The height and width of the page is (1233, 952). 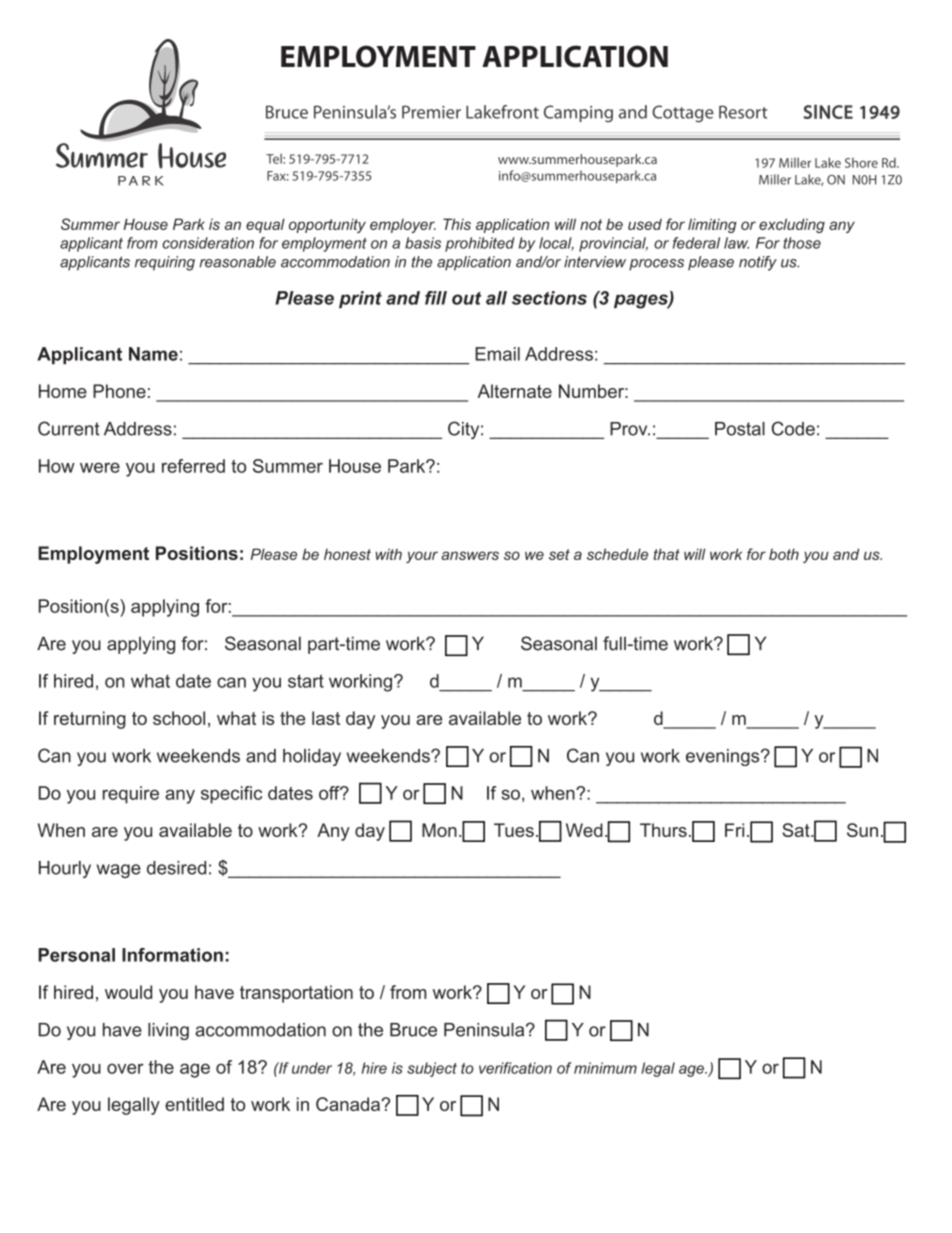 I want to click on Resort, so click(x=743, y=112).
